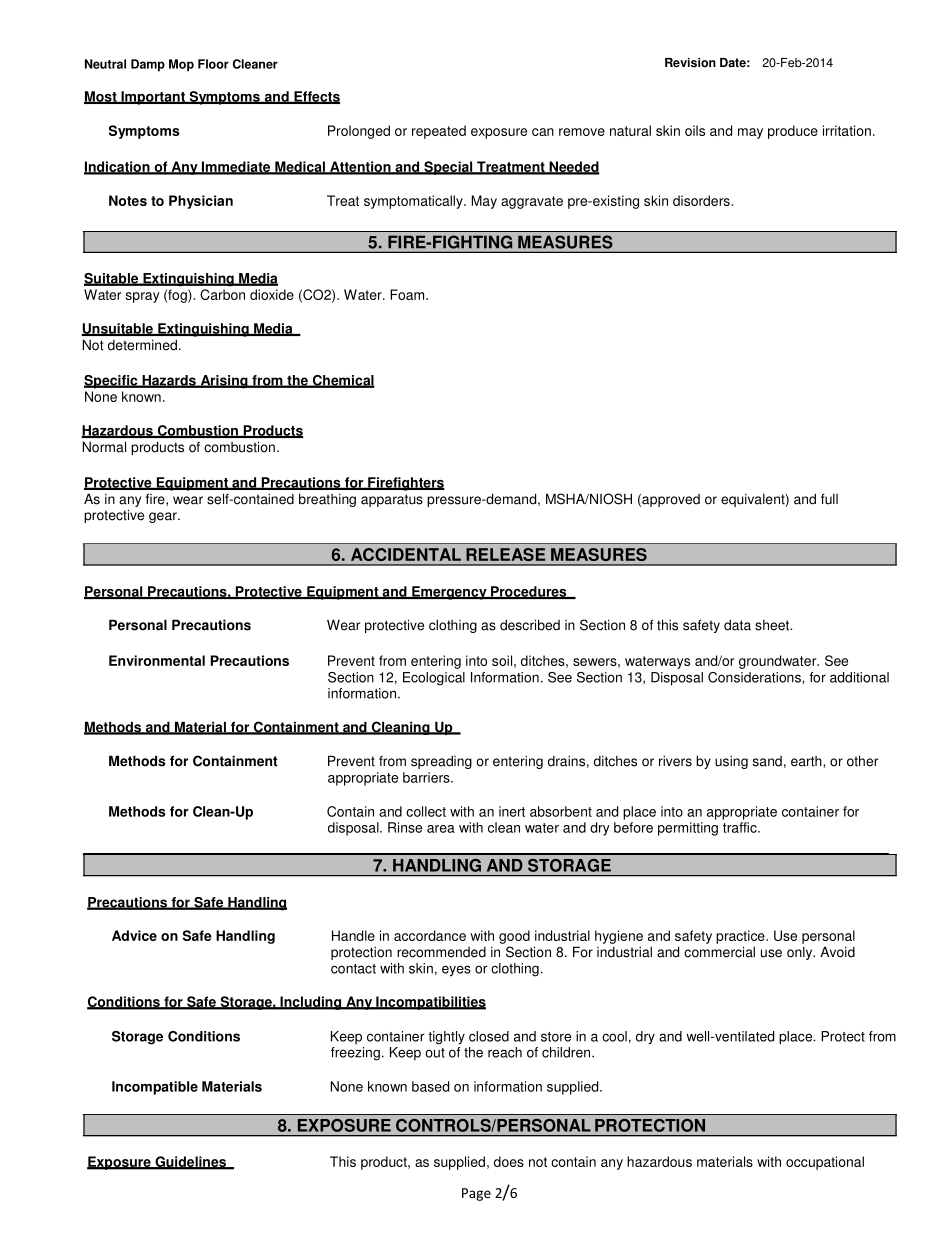 This screenshot has height=1233, width=952. I want to click on described, so click(530, 625).
